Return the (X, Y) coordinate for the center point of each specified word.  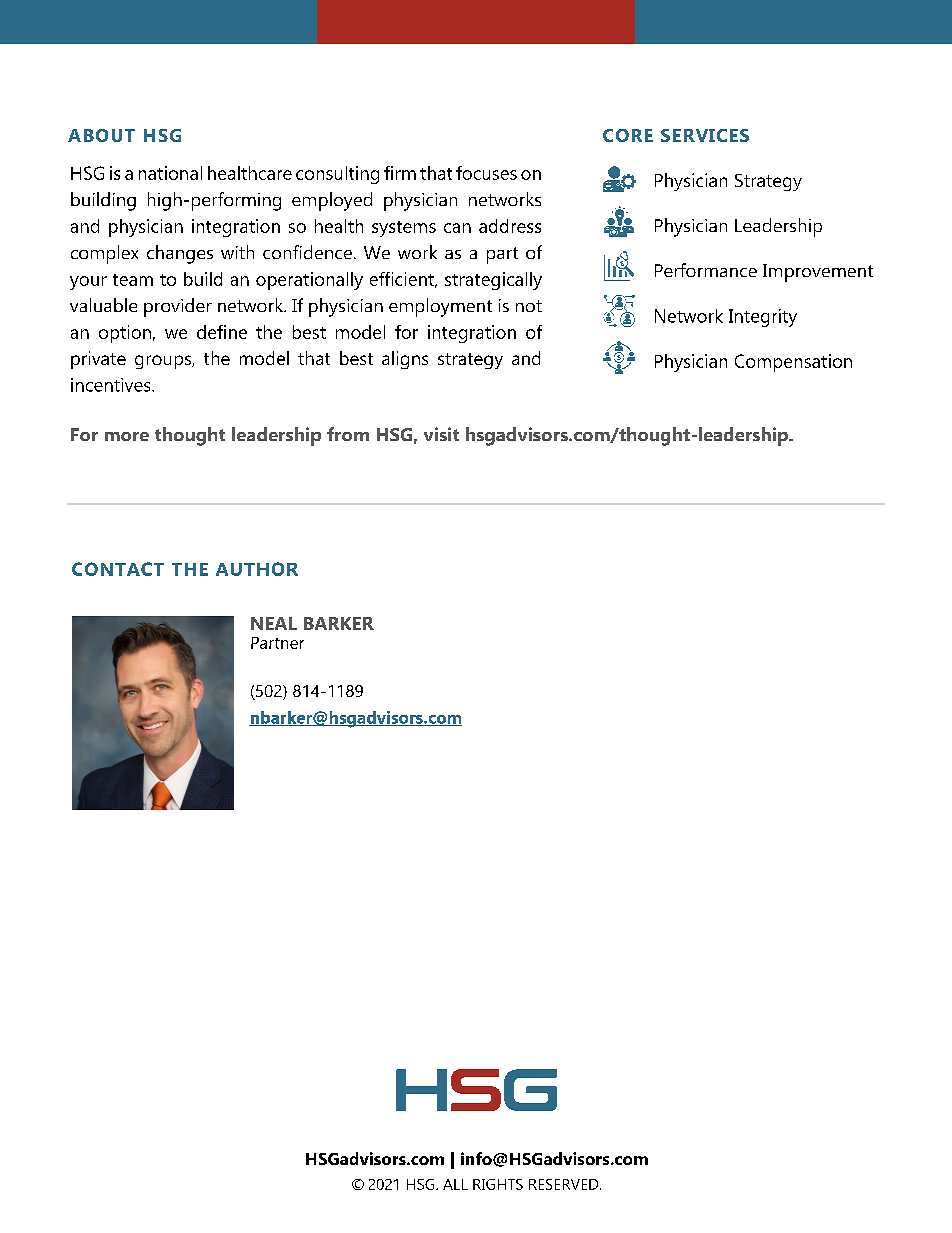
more (127, 436)
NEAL (274, 623)
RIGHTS (498, 1184)
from (348, 434)
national (170, 173)
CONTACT (118, 569)
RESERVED (565, 1184)
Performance (706, 270)
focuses (486, 173)
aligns (405, 360)
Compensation (793, 363)
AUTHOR (257, 569)
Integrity (763, 318)
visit (441, 434)
